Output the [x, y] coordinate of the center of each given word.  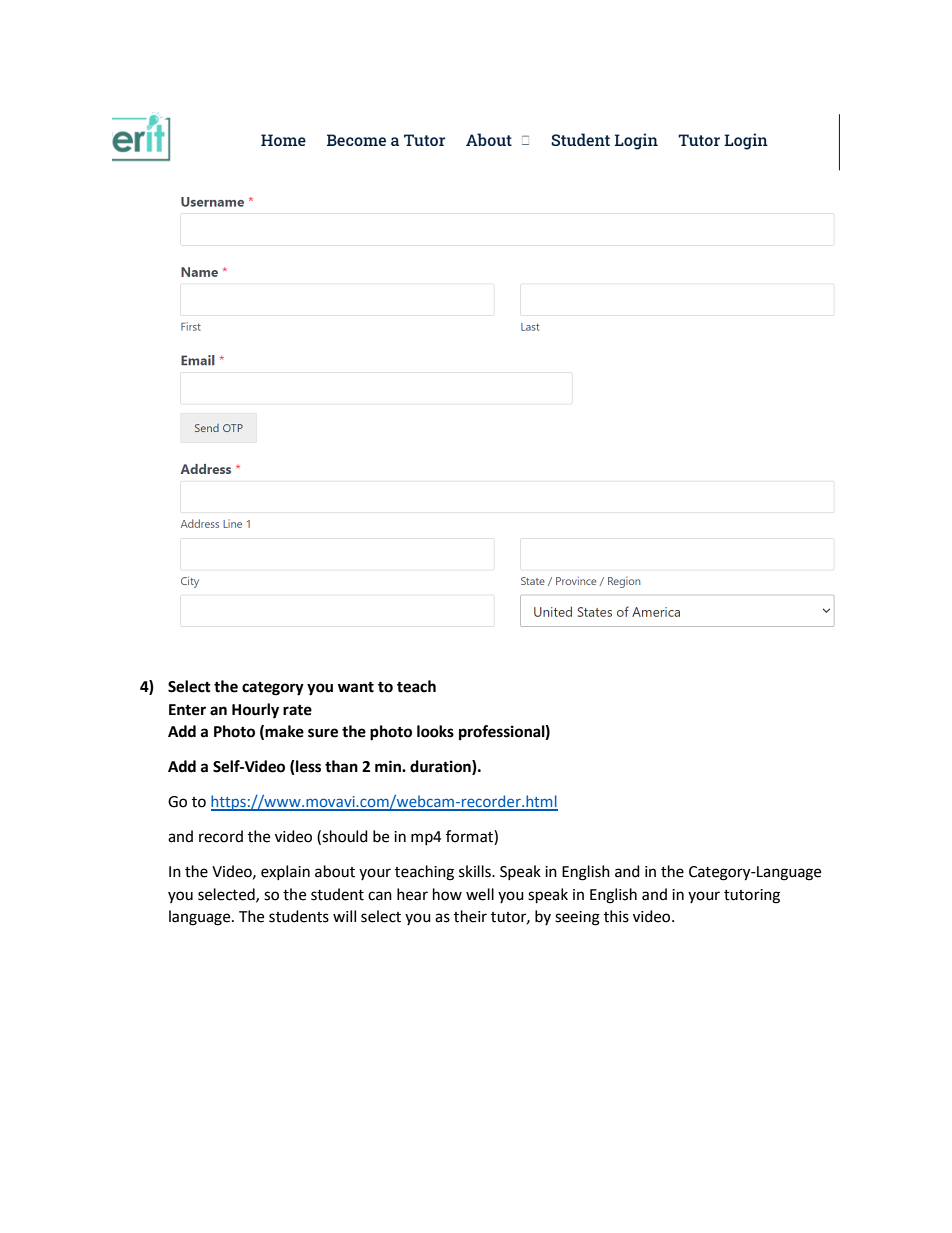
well [480, 894]
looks [435, 731]
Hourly [255, 711]
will [344, 916]
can [380, 896]
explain [285, 872]
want [356, 687]
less [307, 767]
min [389, 766]
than [341, 766]
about [335, 871]
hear [412, 894]
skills [476, 871]
